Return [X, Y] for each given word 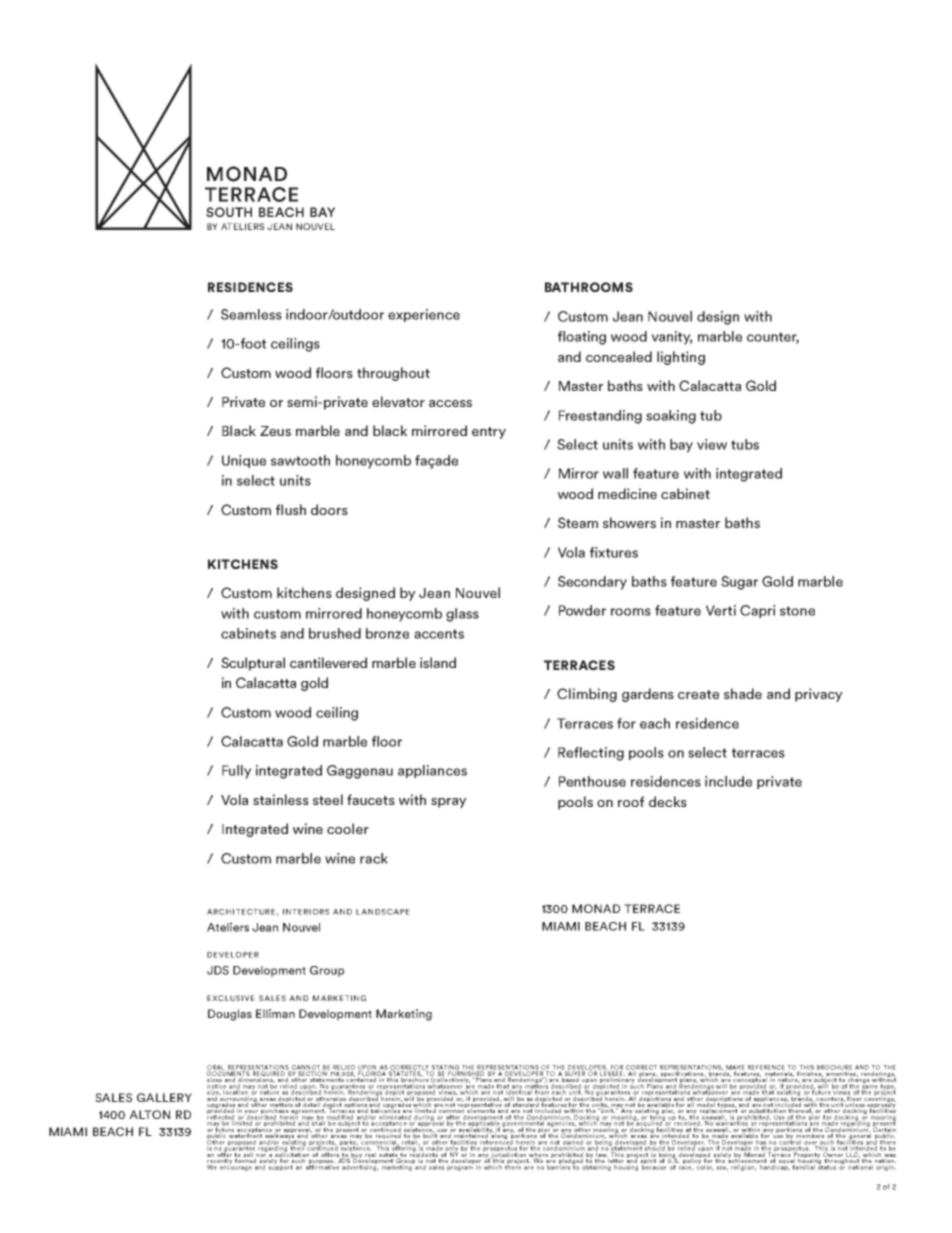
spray [449, 803]
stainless [281, 799]
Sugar [739, 583]
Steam [578, 522]
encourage [236, 1167]
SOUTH [229, 212]
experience [424, 315]
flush [291, 509]
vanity [671, 338]
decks [668, 801]
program [460, 1168]
